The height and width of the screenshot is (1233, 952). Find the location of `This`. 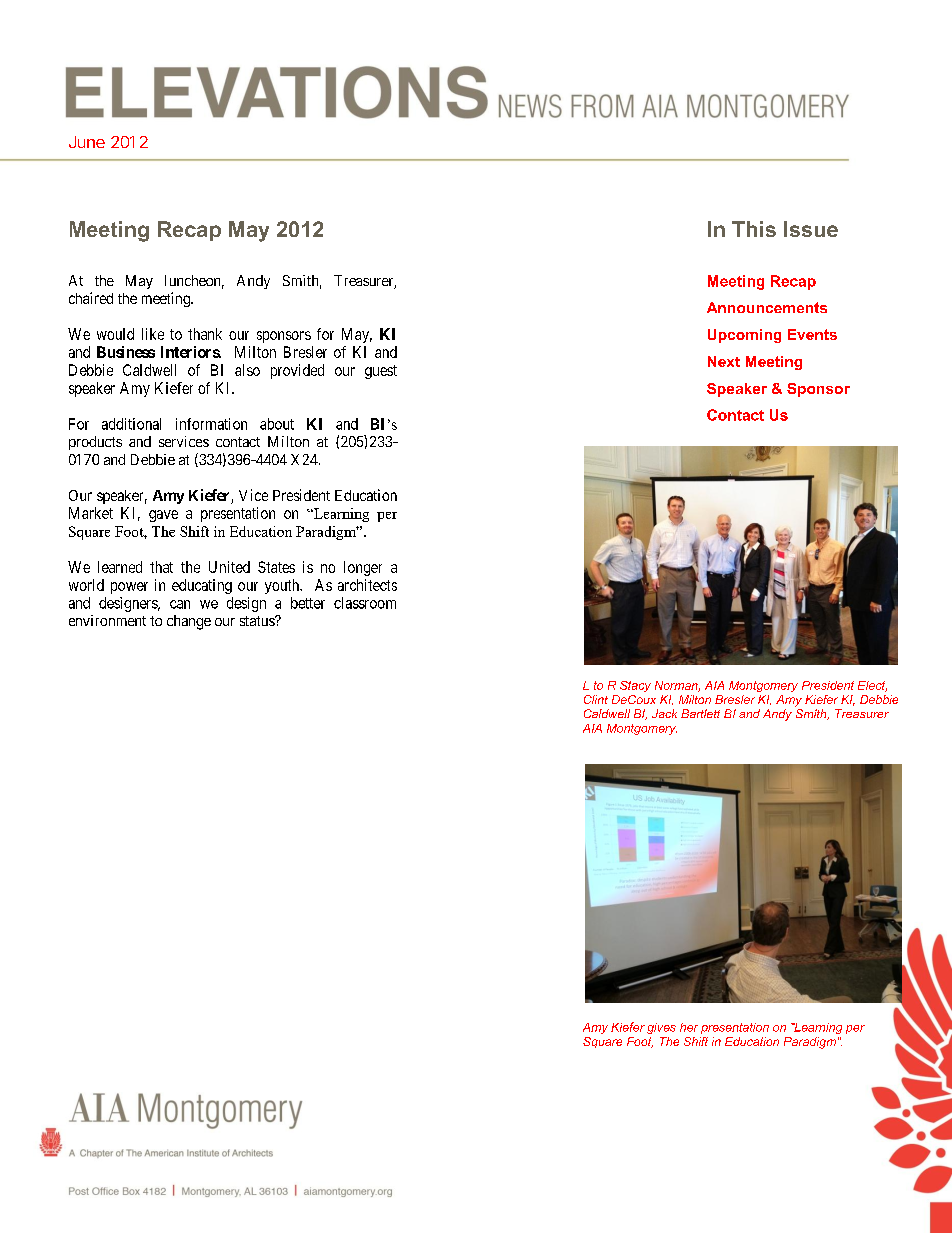

This is located at coordinates (754, 229).
